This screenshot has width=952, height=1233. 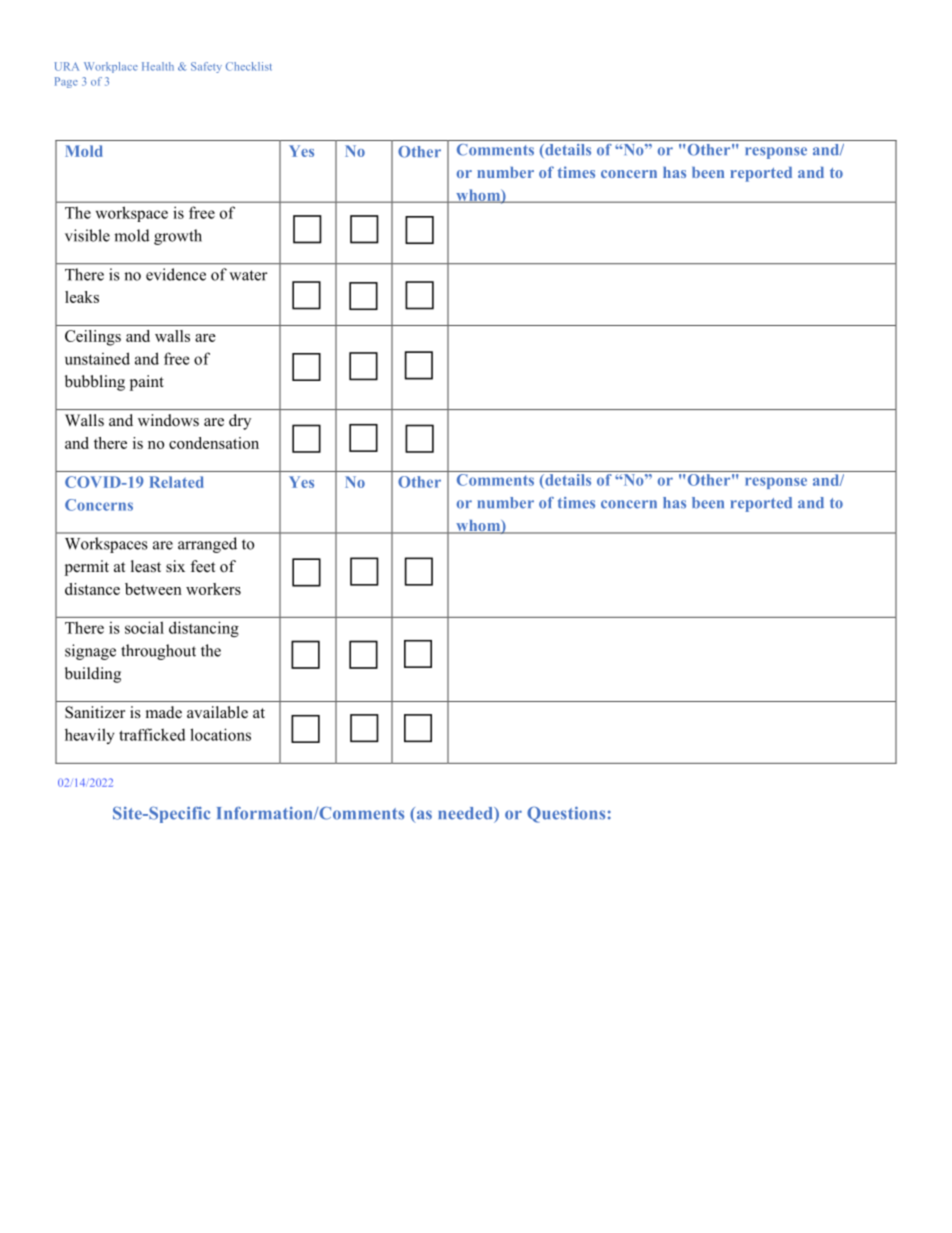 I want to click on Safety, so click(x=206, y=67).
